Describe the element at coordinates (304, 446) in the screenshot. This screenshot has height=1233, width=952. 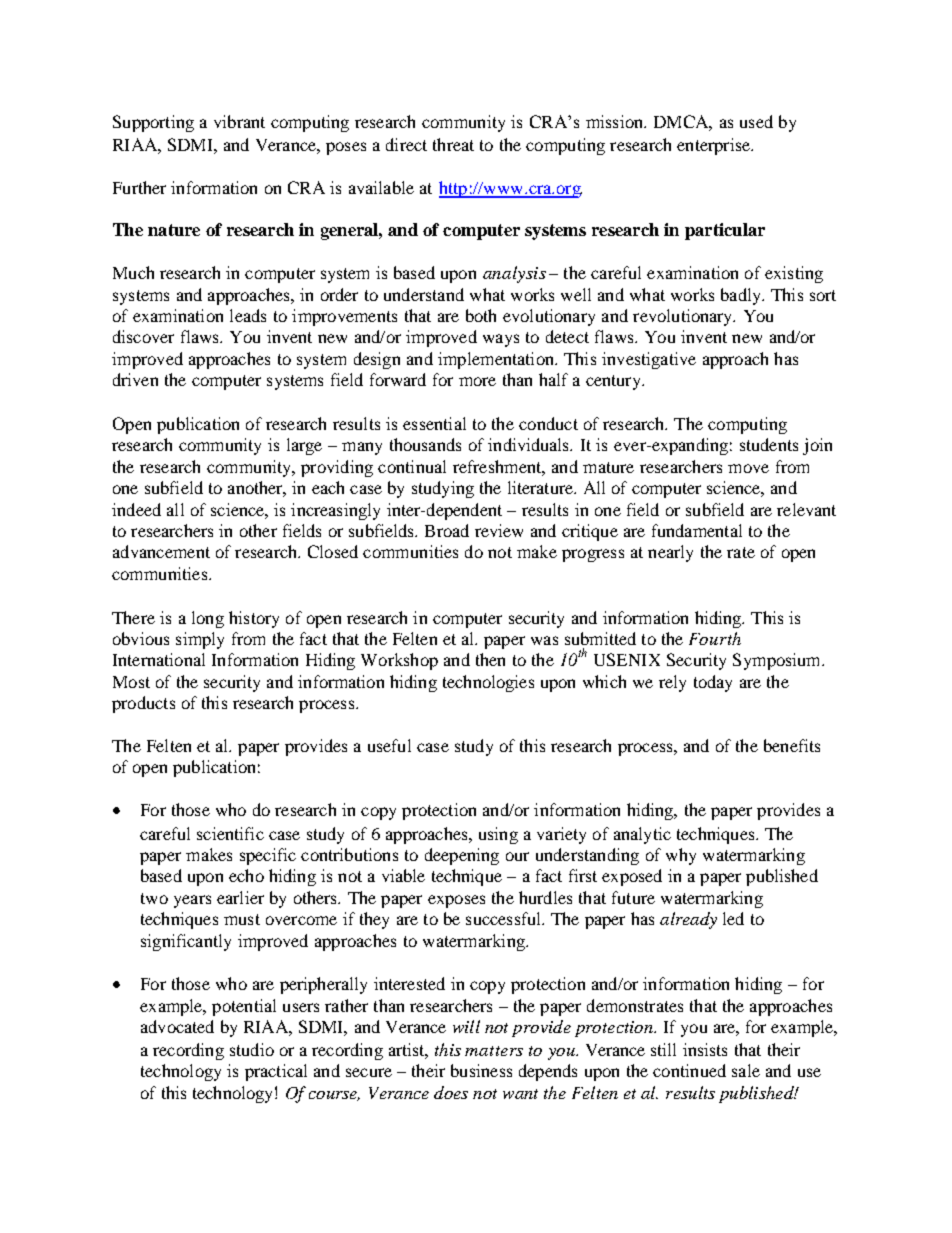
I see `large` at that location.
